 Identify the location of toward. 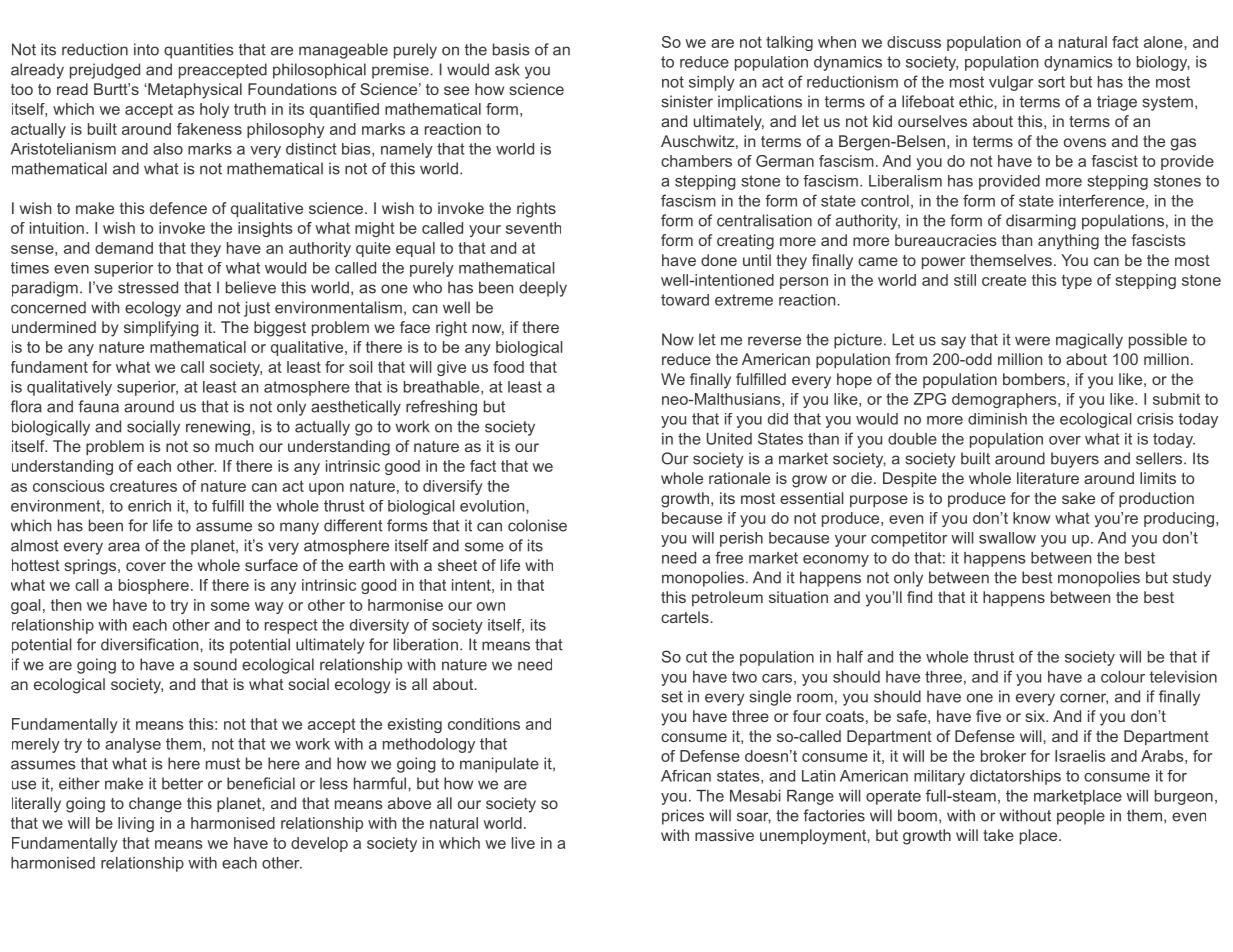
(685, 300).
